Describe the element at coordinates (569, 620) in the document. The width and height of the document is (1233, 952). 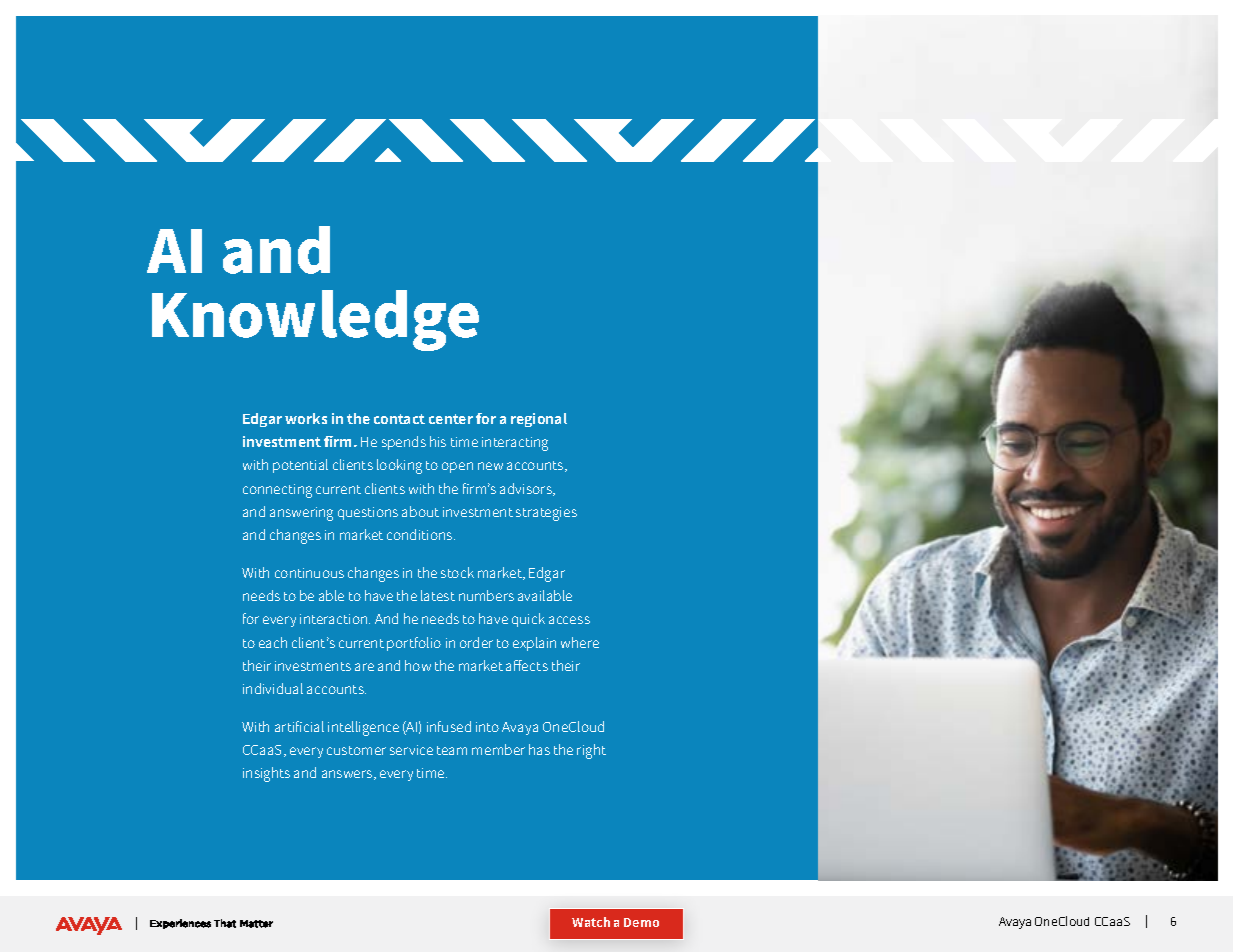
I see `access` at that location.
